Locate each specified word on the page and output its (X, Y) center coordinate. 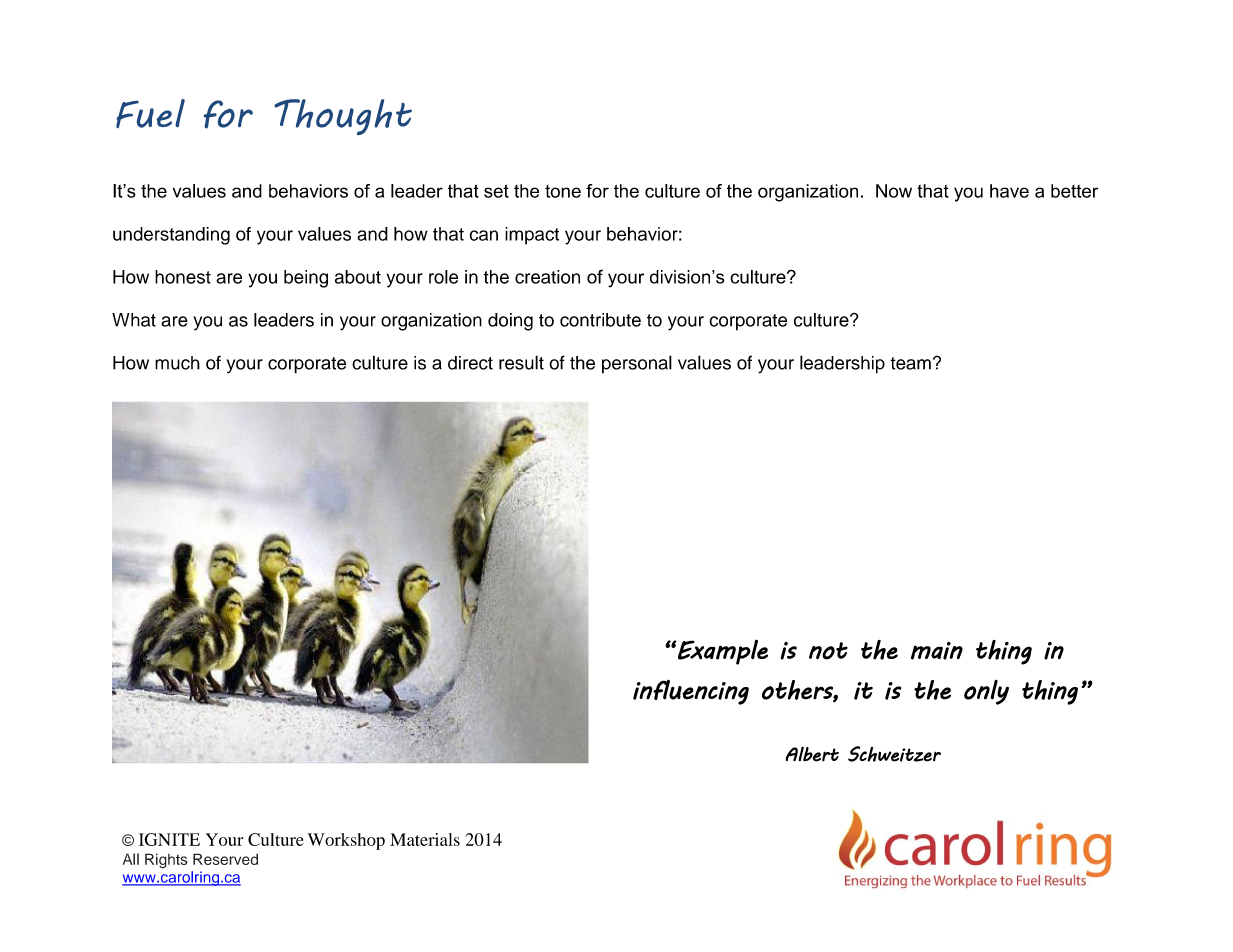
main (937, 651)
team (910, 363)
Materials (425, 839)
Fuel (150, 113)
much (177, 363)
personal (637, 364)
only (986, 692)
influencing (691, 692)
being (306, 279)
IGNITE (169, 839)
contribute (600, 320)
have (1009, 191)
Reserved (225, 859)
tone (563, 191)
